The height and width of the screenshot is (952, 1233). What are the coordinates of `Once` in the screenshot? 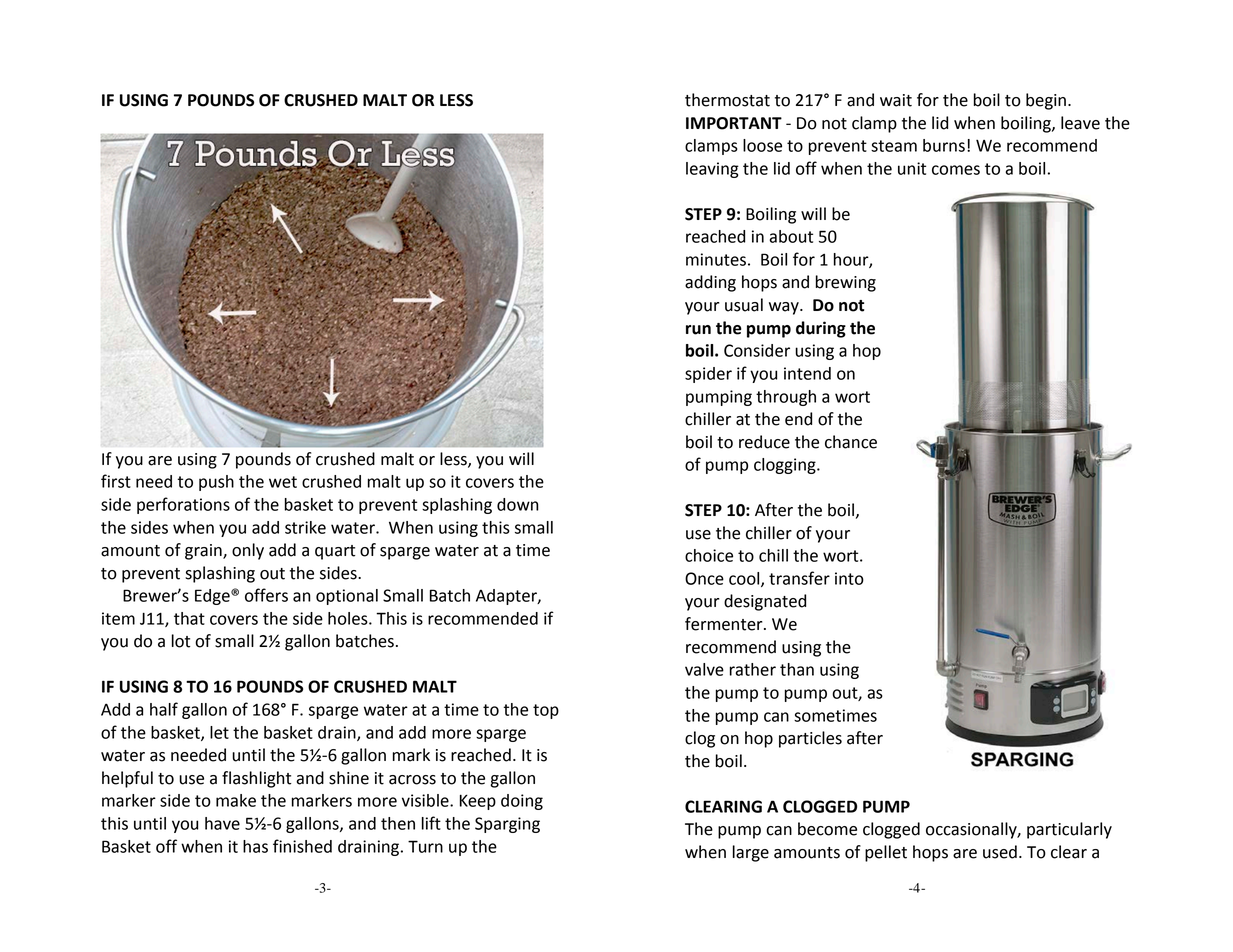 It's located at (704, 578).
